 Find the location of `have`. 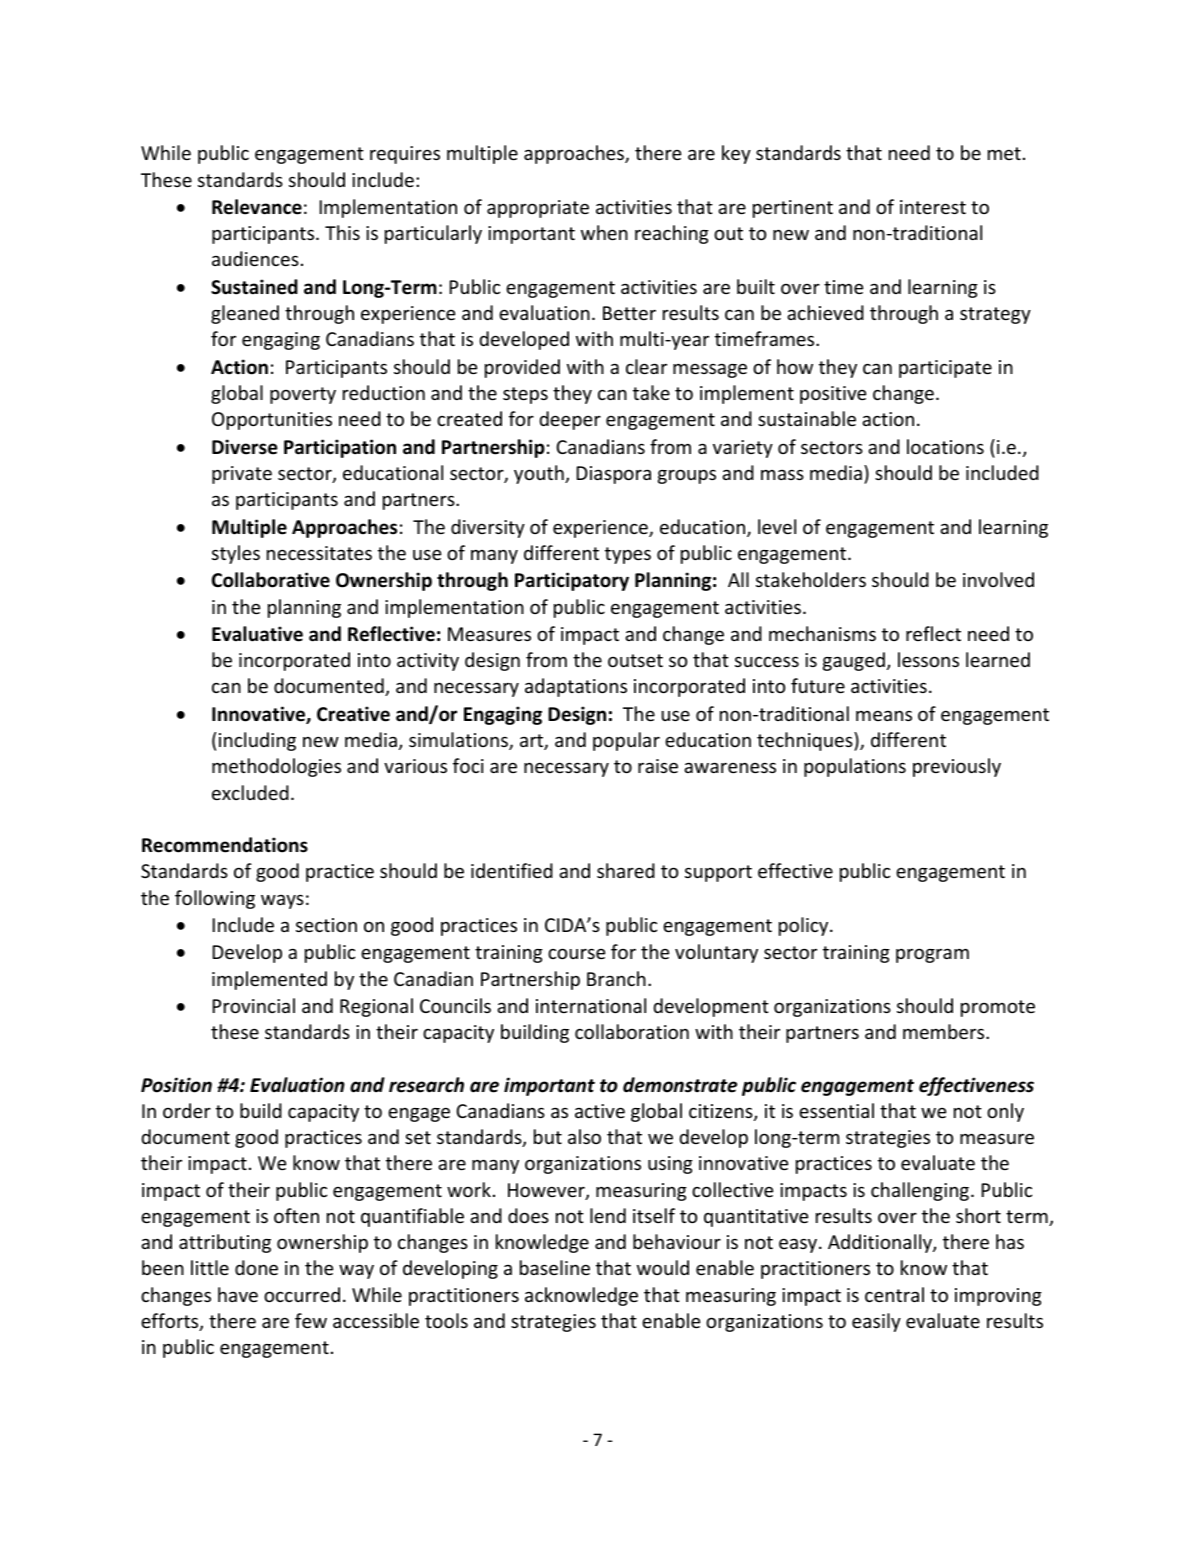

have is located at coordinates (238, 1294).
